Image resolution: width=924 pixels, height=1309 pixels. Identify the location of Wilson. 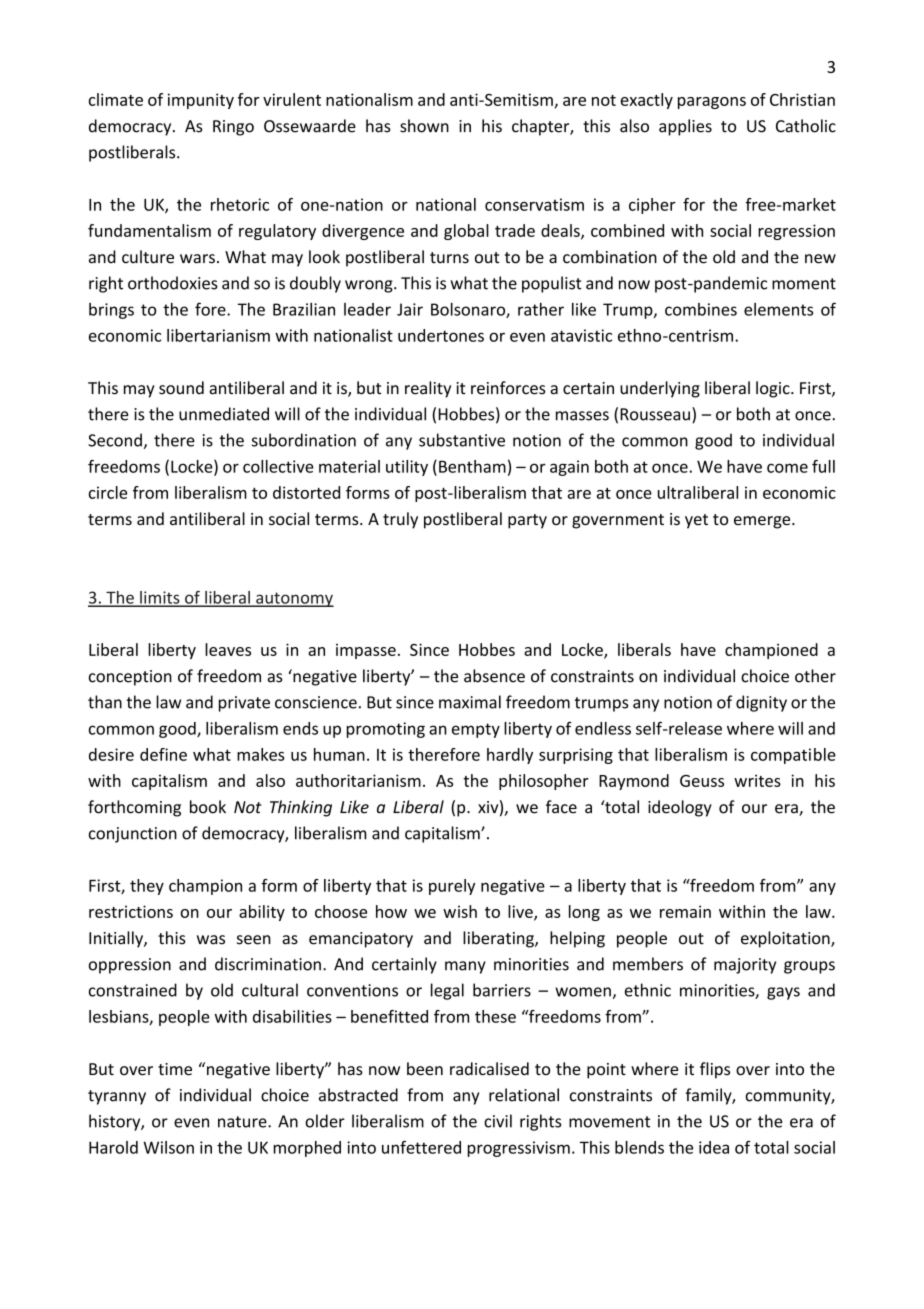
(168, 1147).
